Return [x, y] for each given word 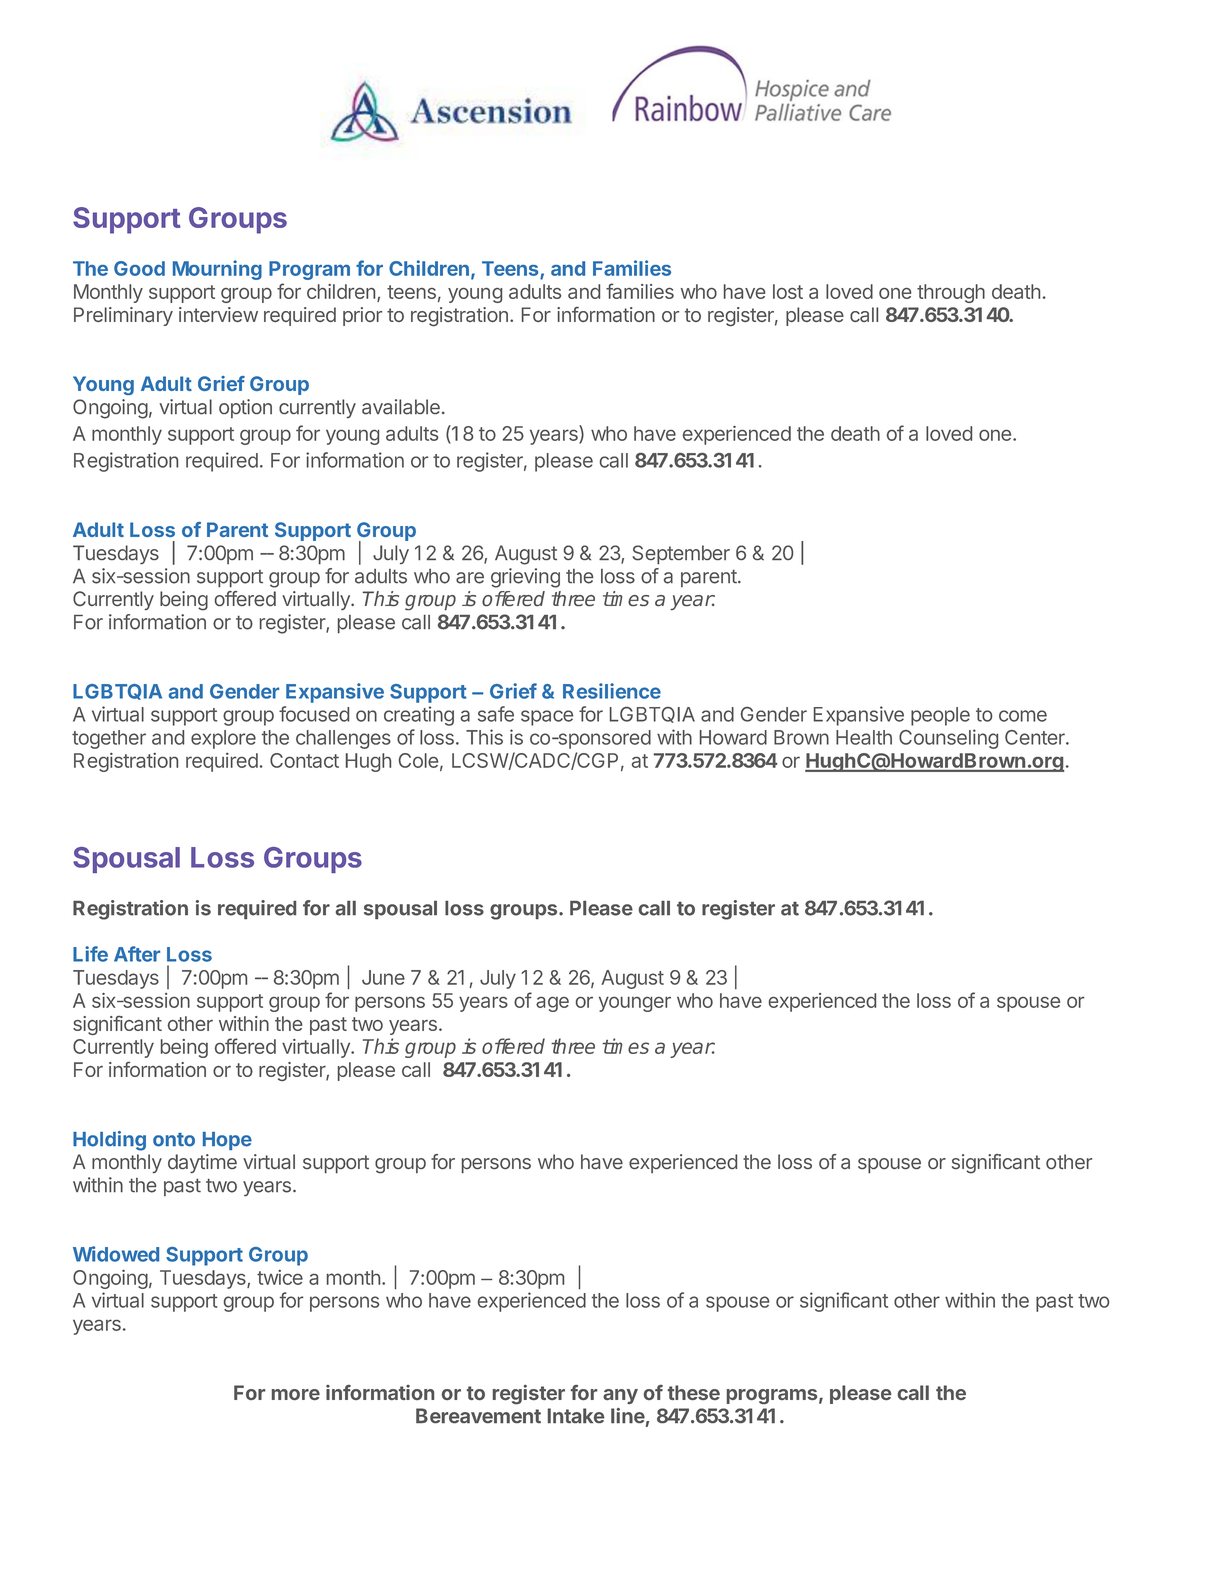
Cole [418, 760]
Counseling [948, 739]
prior [362, 316]
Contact [304, 760]
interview [218, 314]
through [951, 293]
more [296, 1394]
